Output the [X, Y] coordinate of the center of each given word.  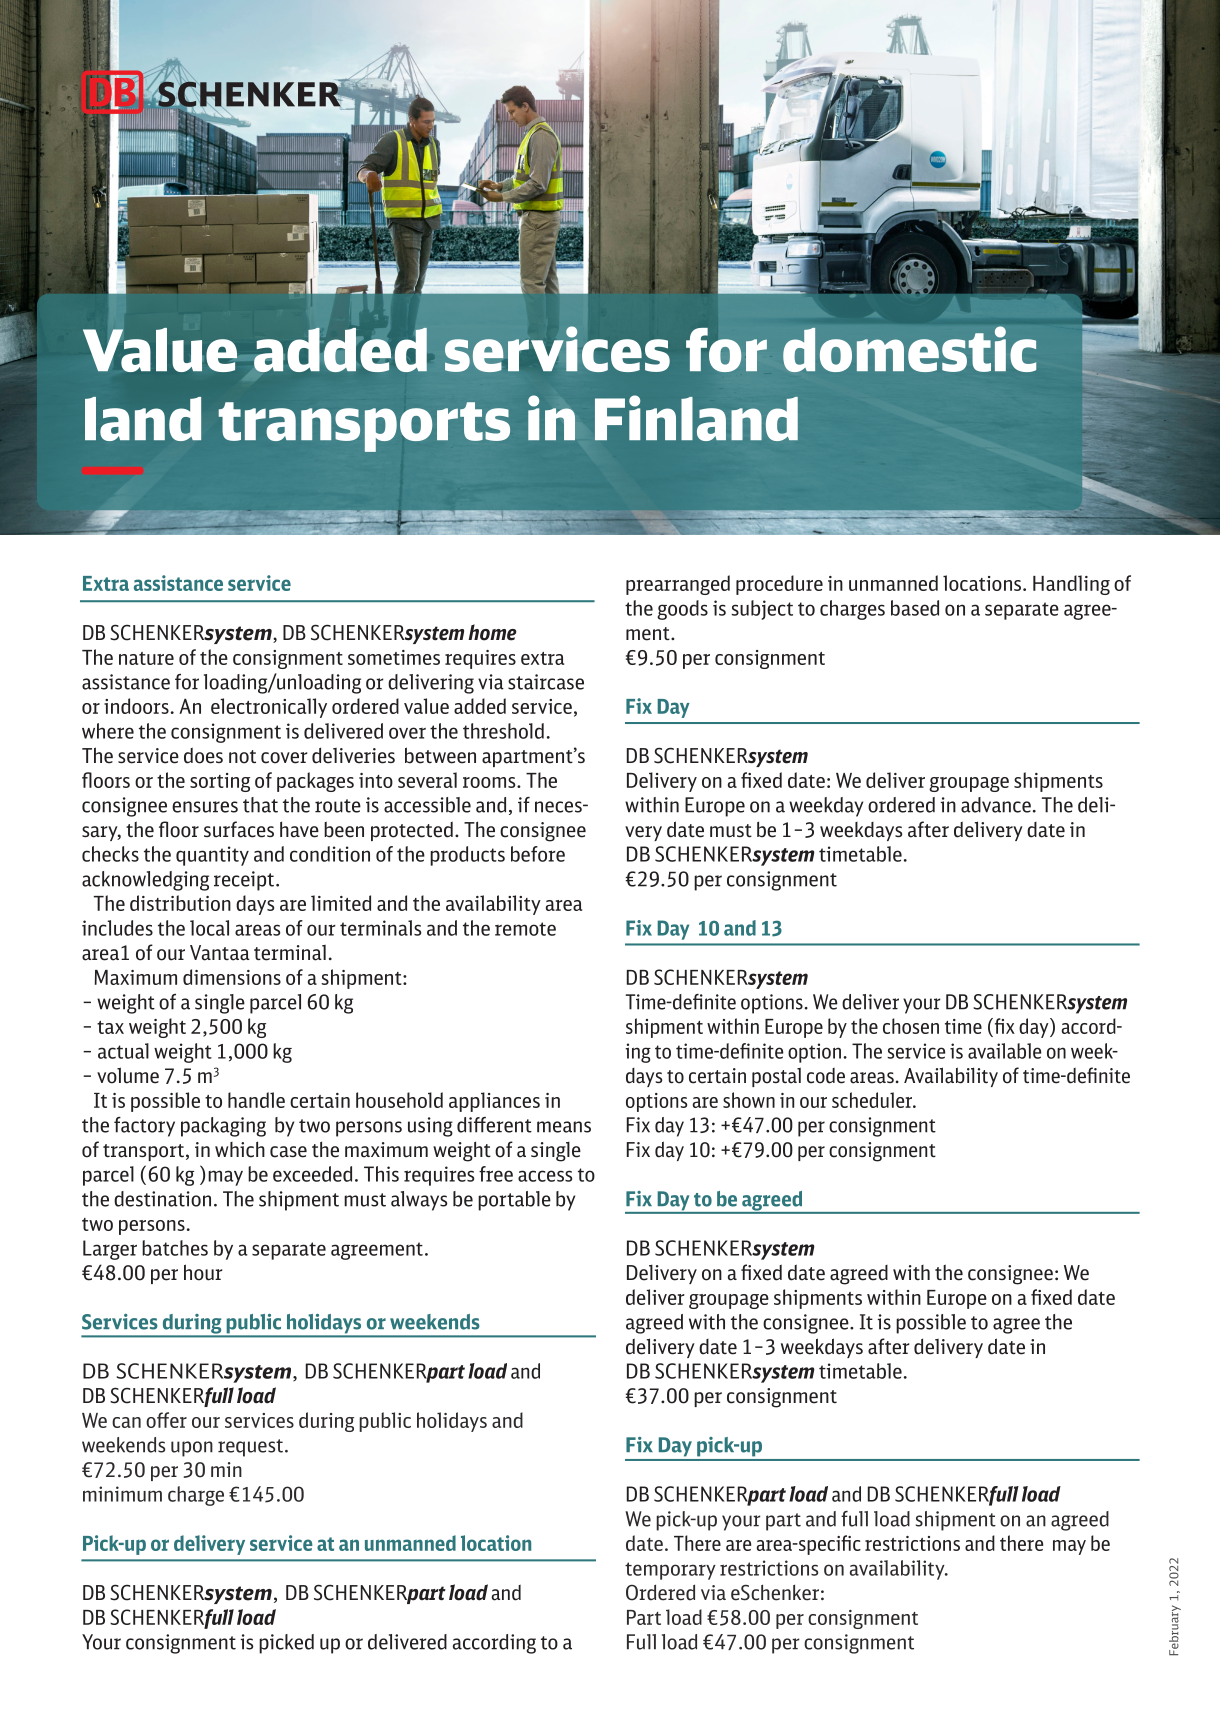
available [1004, 1051]
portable [514, 1201]
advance [996, 805]
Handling [1071, 585]
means [564, 1127]
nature [146, 658]
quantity [212, 856]
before [538, 854]
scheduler [873, 1100]
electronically [269, 708]
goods [682, 610]
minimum [122, 1494]
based [915, 608]
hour [203, 1272]
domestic [909, 349]
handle [256, 1100]
